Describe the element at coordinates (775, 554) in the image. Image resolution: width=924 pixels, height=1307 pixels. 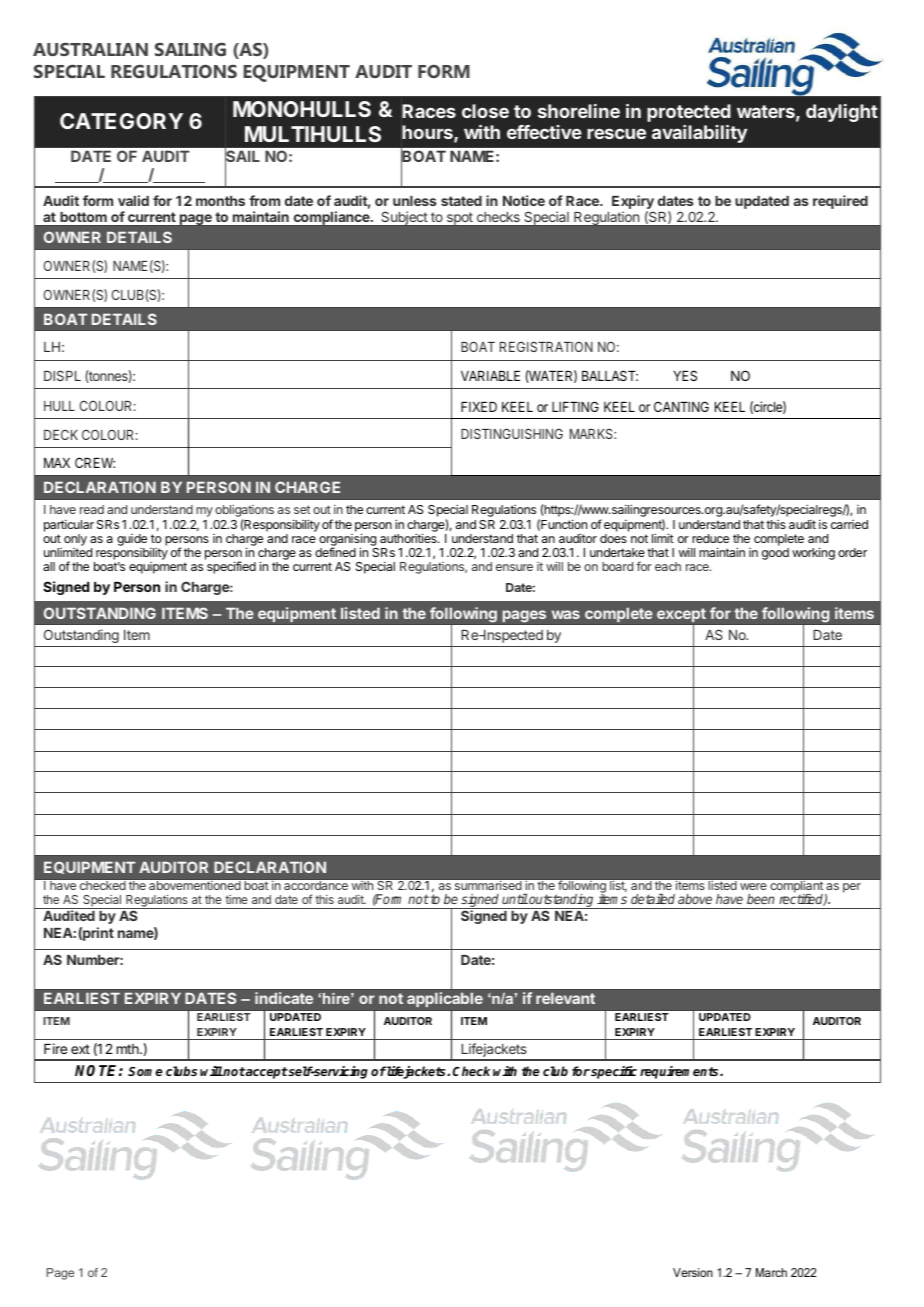
I see `good` at that location.
